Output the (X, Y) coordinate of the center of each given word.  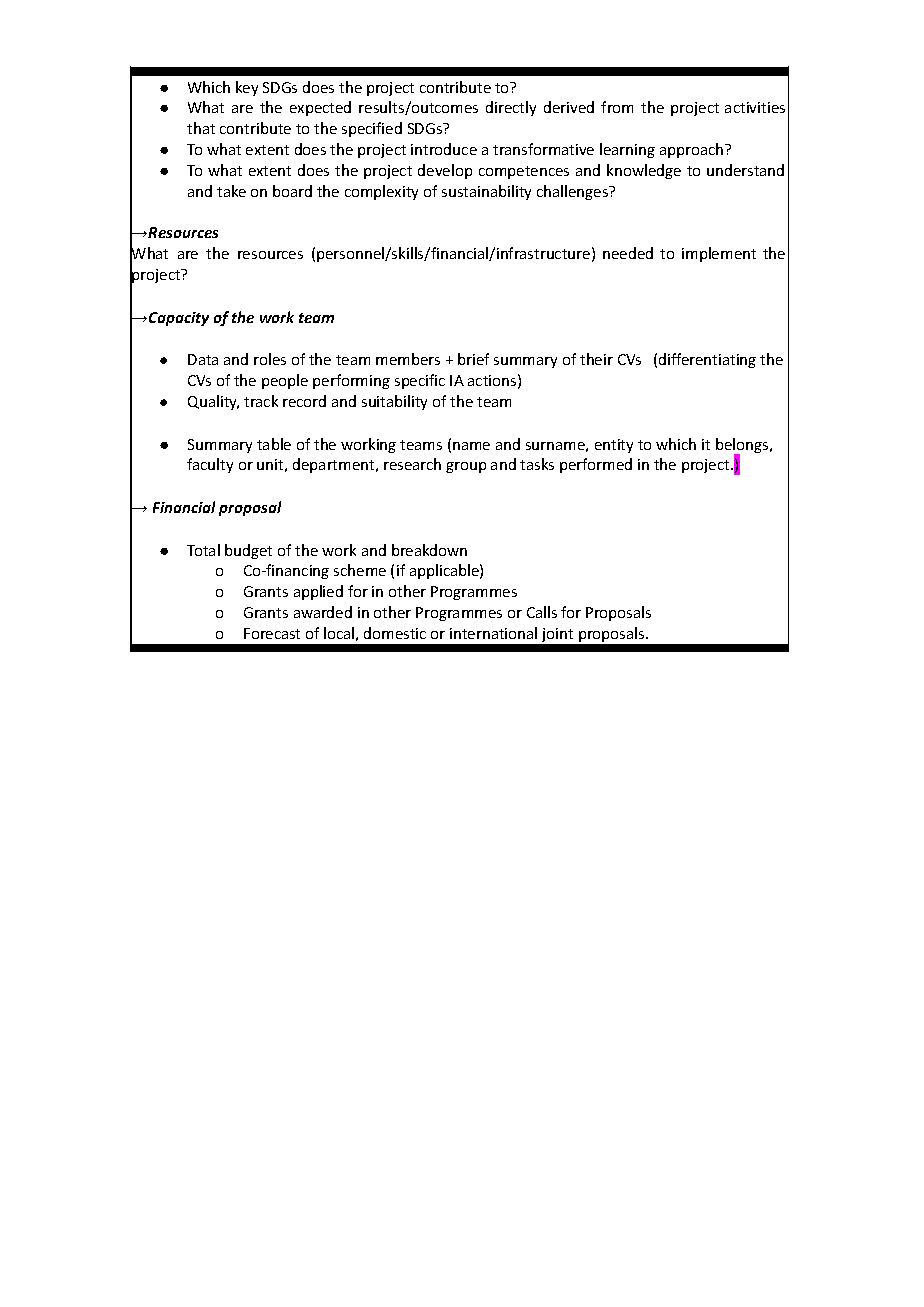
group (466, 467)
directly (511, 108)
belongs (743, 447)
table (274, 444)
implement (719, 254)
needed (628, 253)
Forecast (272, 633)
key (247, 88)
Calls (542, 612)
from (617, 107)
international (493, 633)
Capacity (179, 319)
